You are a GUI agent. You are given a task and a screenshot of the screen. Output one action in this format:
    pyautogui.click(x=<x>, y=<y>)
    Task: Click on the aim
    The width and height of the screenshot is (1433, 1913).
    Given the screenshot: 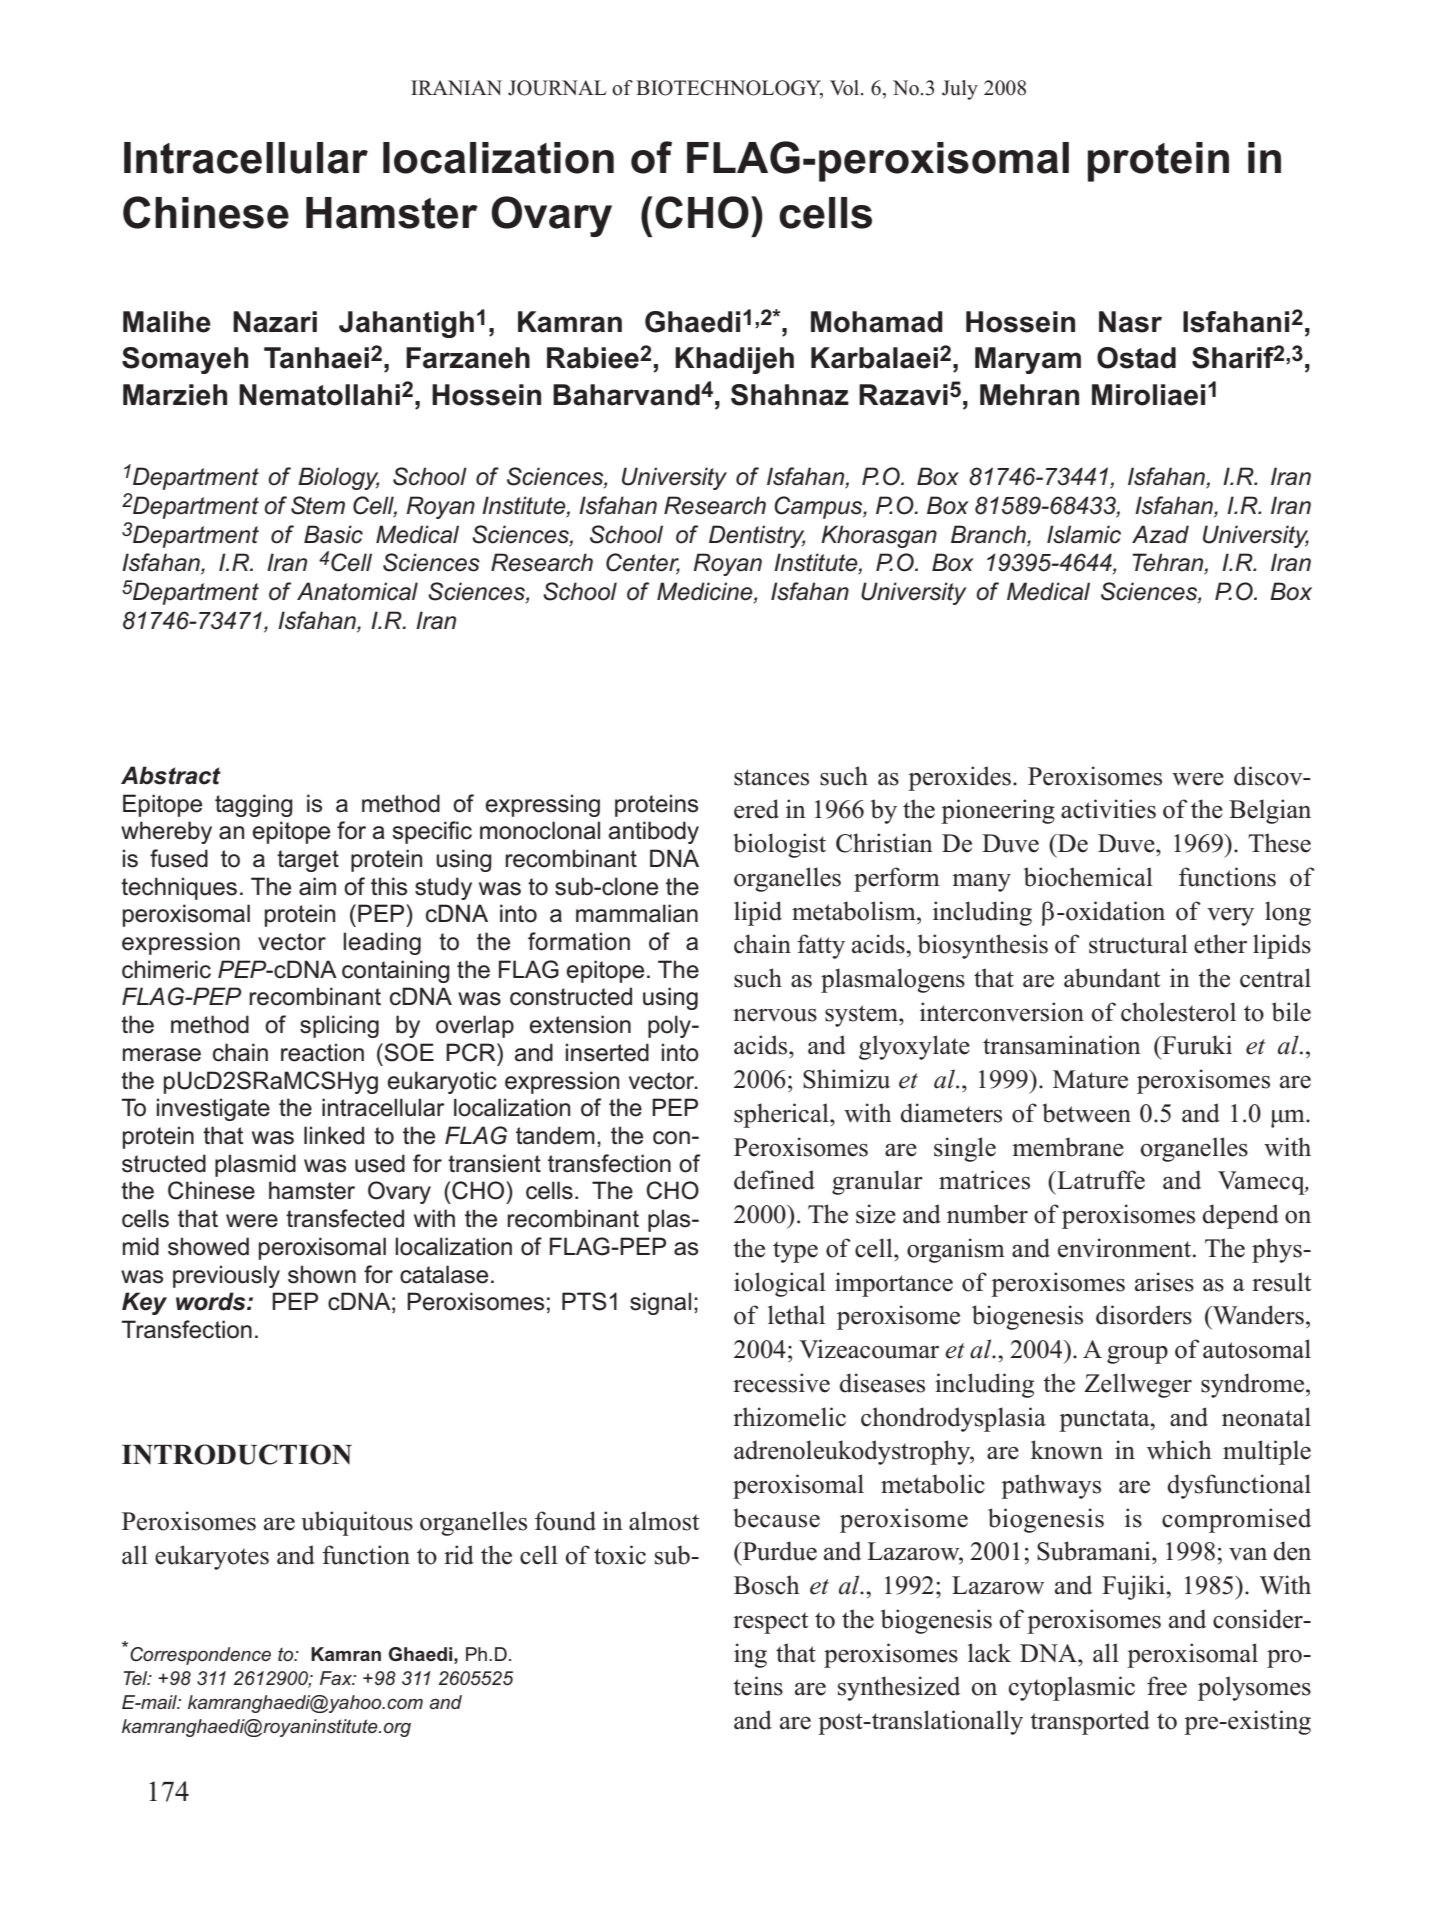 What is the action you would take?
    pyautogui.click(x=317, y=886)
